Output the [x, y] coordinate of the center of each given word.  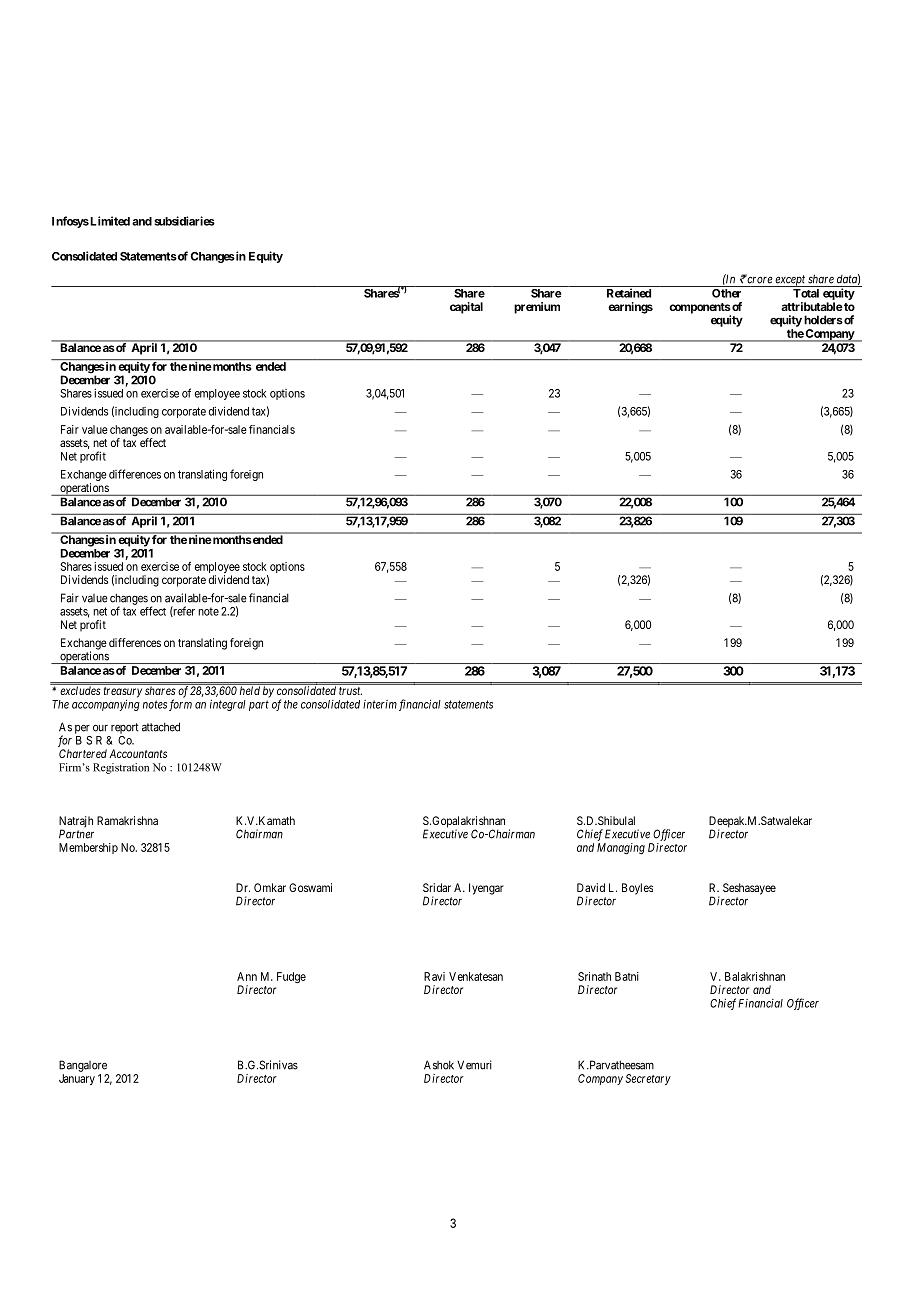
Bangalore [83, 1066]
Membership [88, 848]
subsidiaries [184, 221]
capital [466, 308]
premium [537, 308]
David [591, 887]
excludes [80, 690]
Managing [621, 849]
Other [726, 293]
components [700, 309]
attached [161, 727]
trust [350, 691]
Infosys [70, 222]
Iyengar [486, 889]
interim [380, 704]
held [250, 690]
